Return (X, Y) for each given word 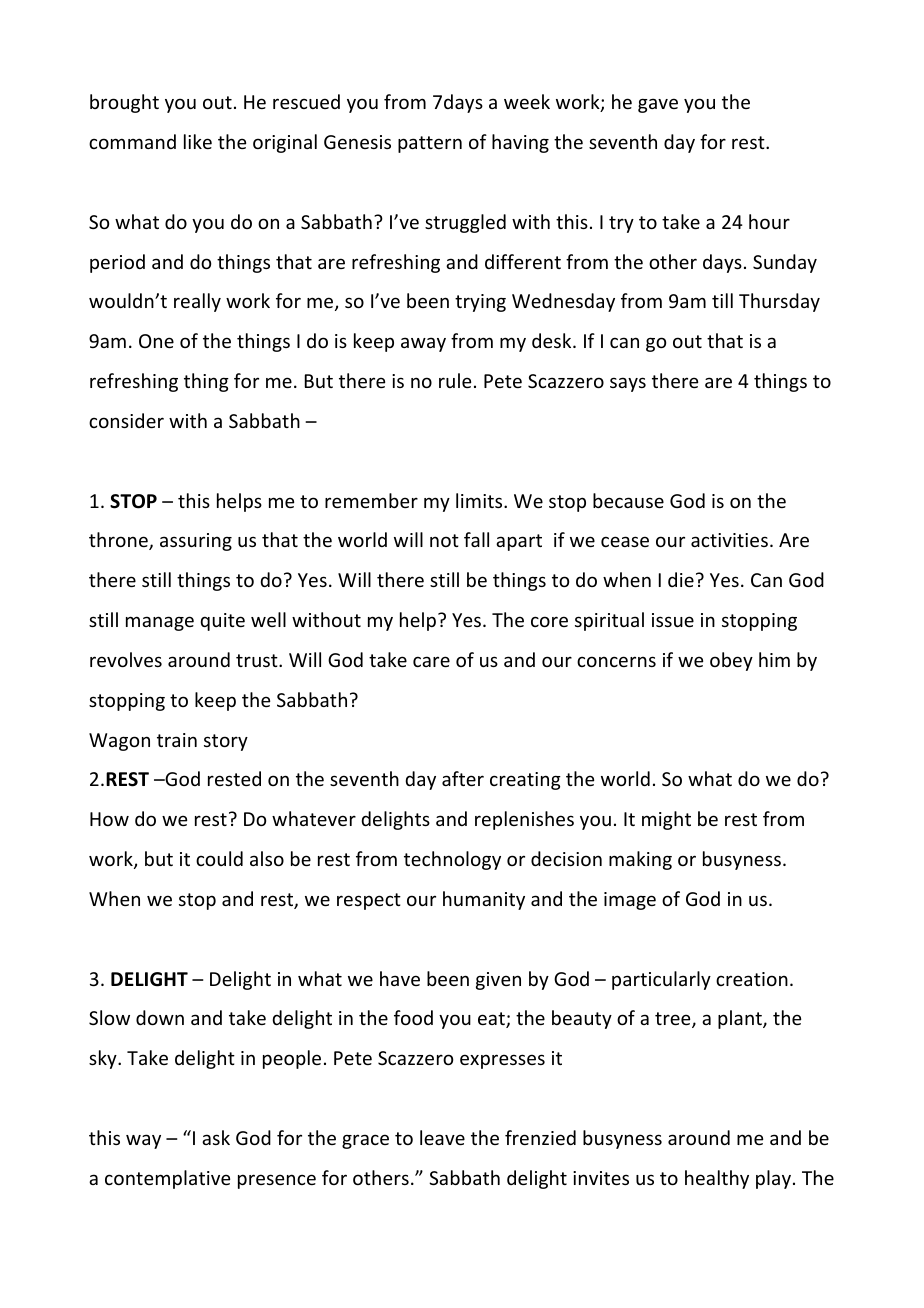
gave (658, 105)
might (666, 820)
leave (442, 1137)
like (198, 141)
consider (126, 420)
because (628, 500)
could (219, 858)
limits (480, 500)
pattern (430, 144)
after (463, 778)
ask (216, 1137)
